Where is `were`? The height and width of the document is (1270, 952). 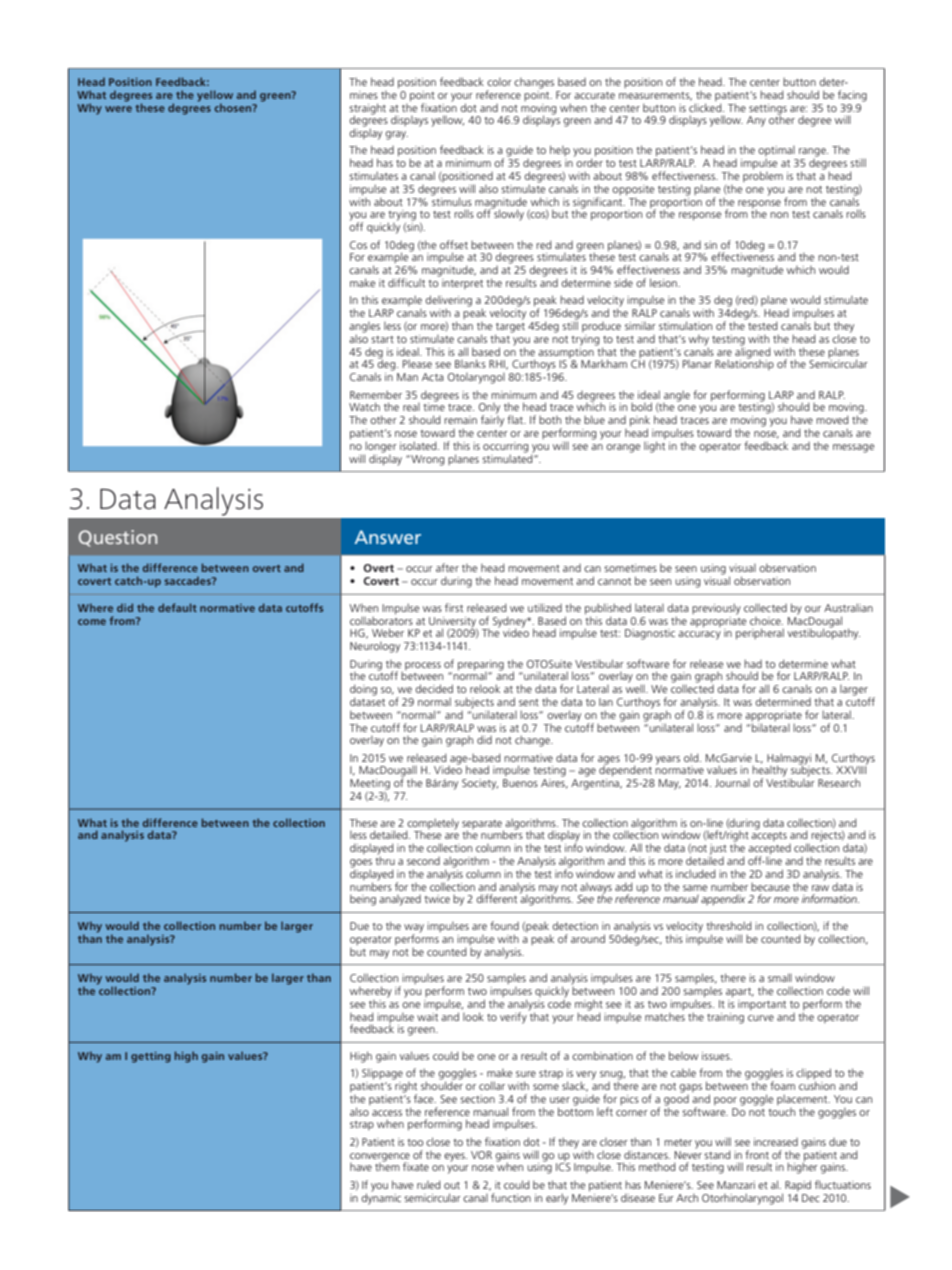
were is located at coordinates (118, 109).
